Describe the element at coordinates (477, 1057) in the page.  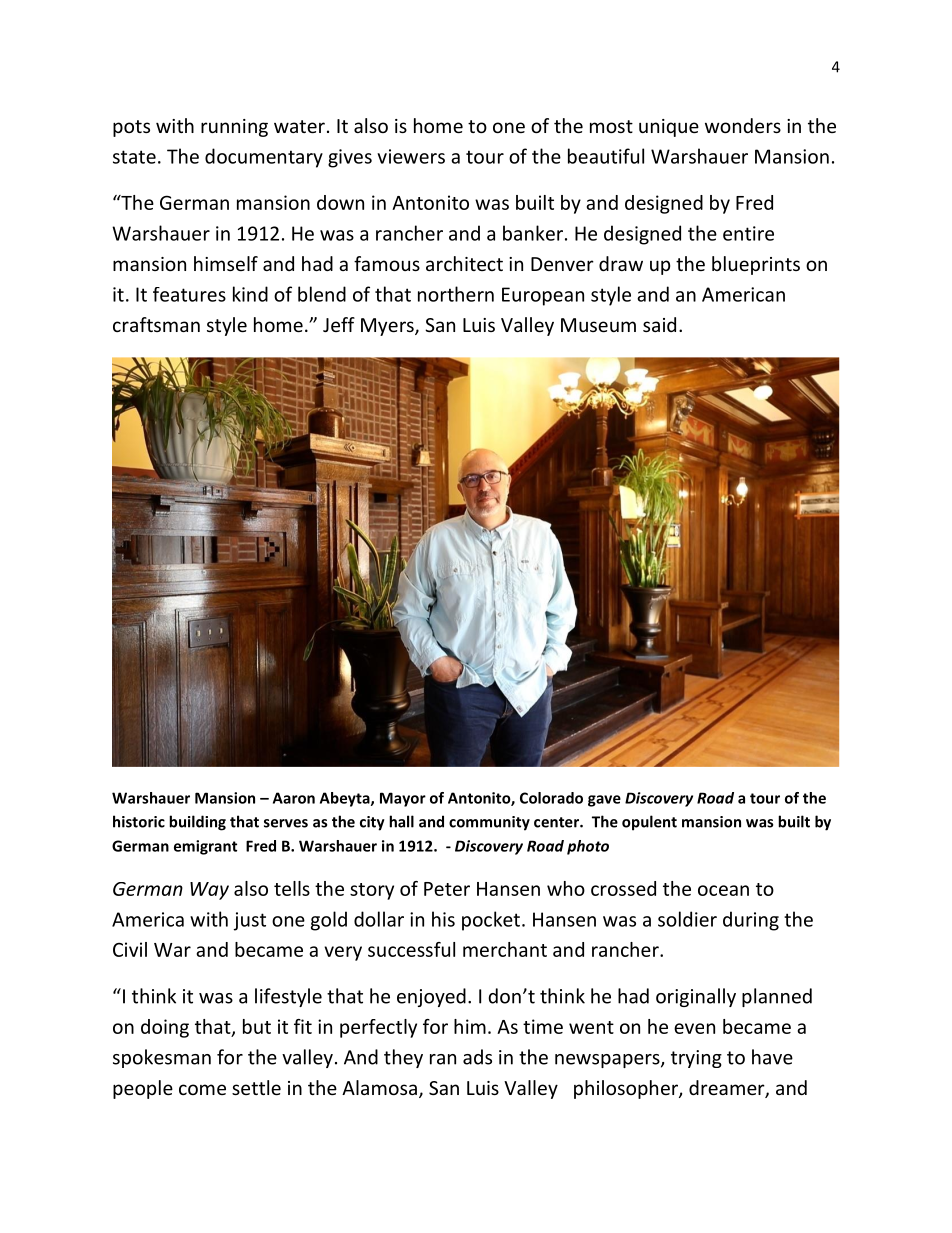
I see `ads` at that location.
